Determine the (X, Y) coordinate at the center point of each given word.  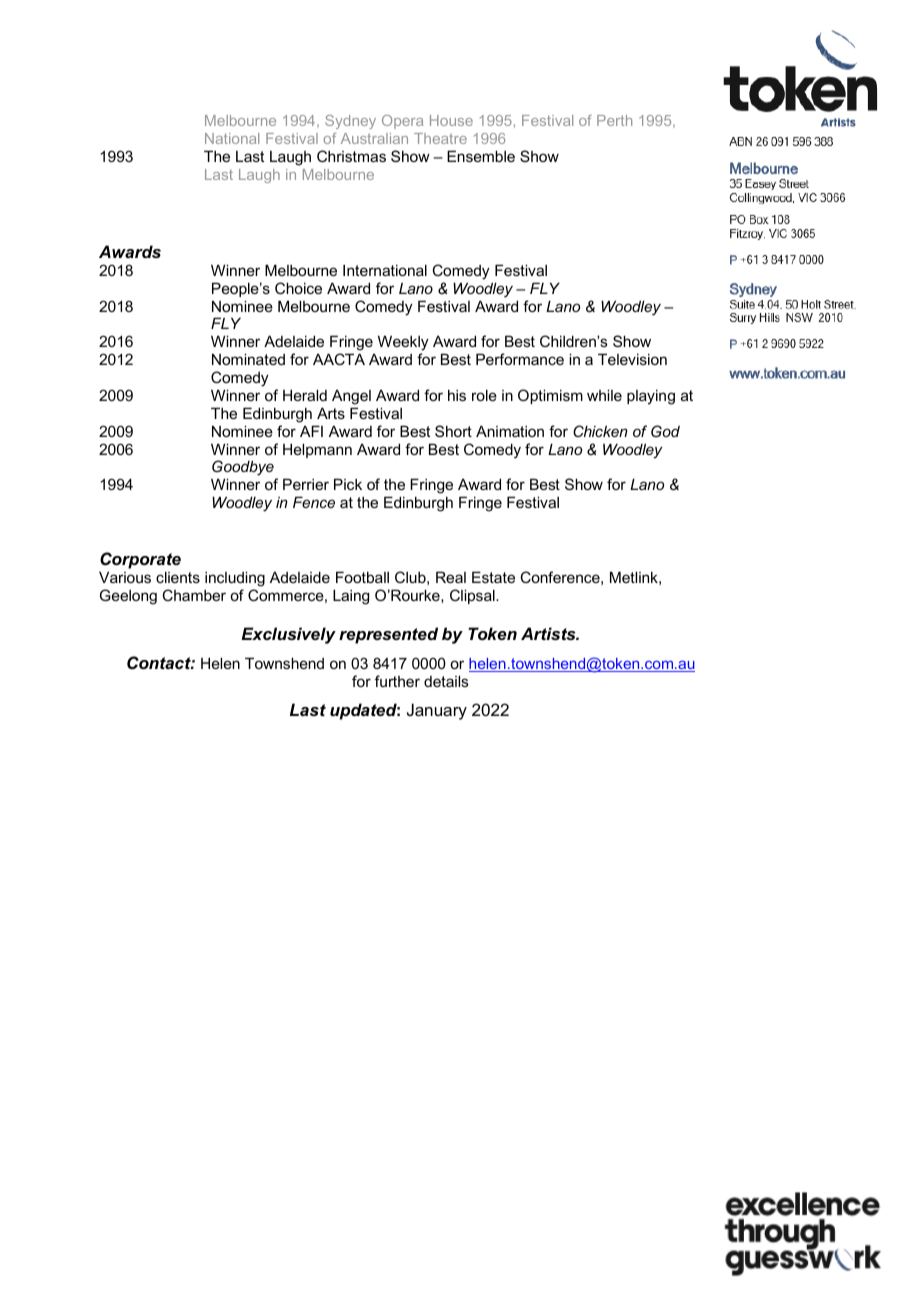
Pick (348, 484)
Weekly (403, 344)
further (397, 681)
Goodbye (242, 469)
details (446, 681)
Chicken (600, 431)
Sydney (350, 122)
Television (632, 359)
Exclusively (288, 635)
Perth (614, 120)
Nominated (248, 359)
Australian (374, 138)
